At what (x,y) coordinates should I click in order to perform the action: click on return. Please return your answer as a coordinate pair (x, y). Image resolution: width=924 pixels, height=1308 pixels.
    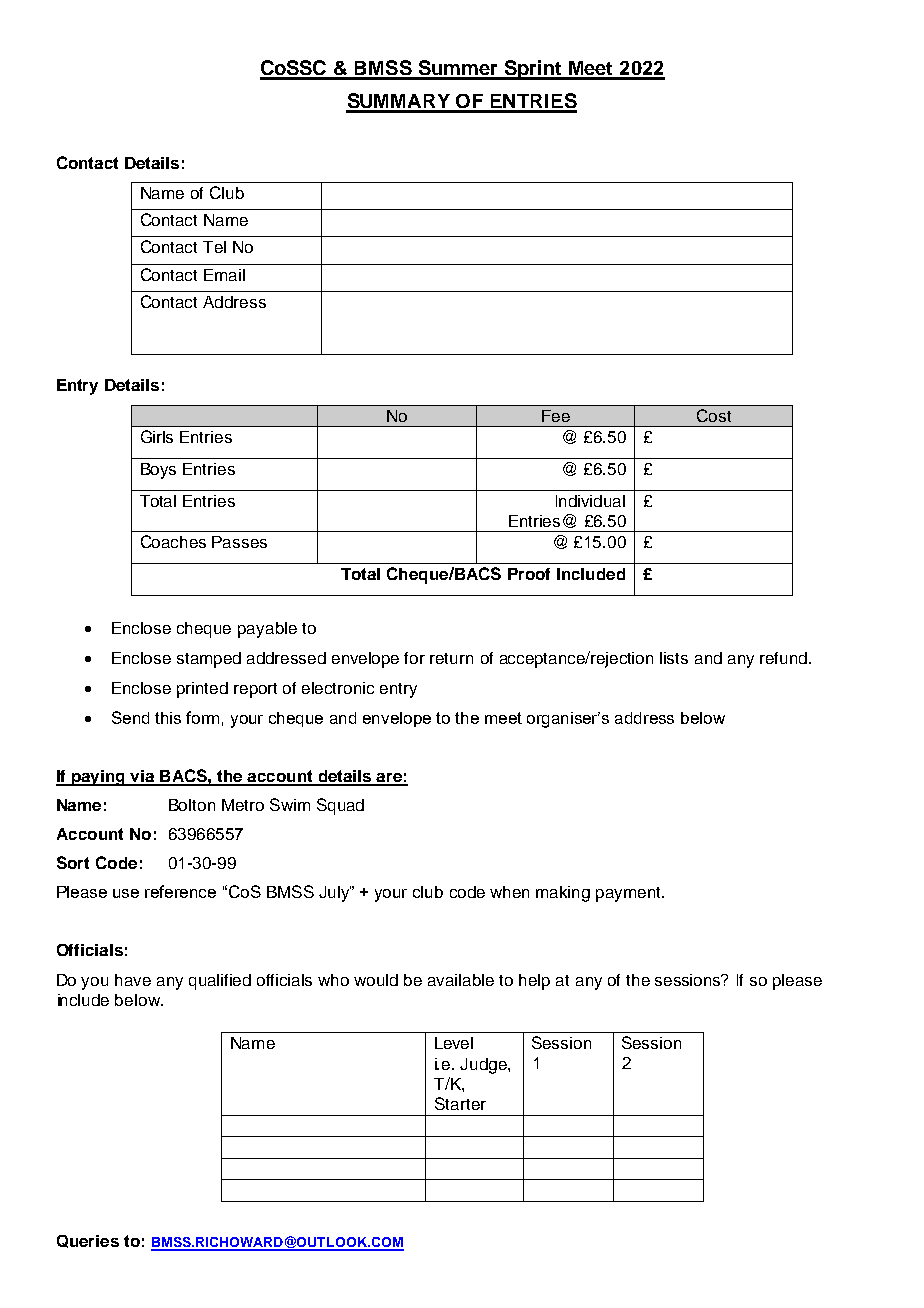
    Looking at the image, I should click on (451, 658).
